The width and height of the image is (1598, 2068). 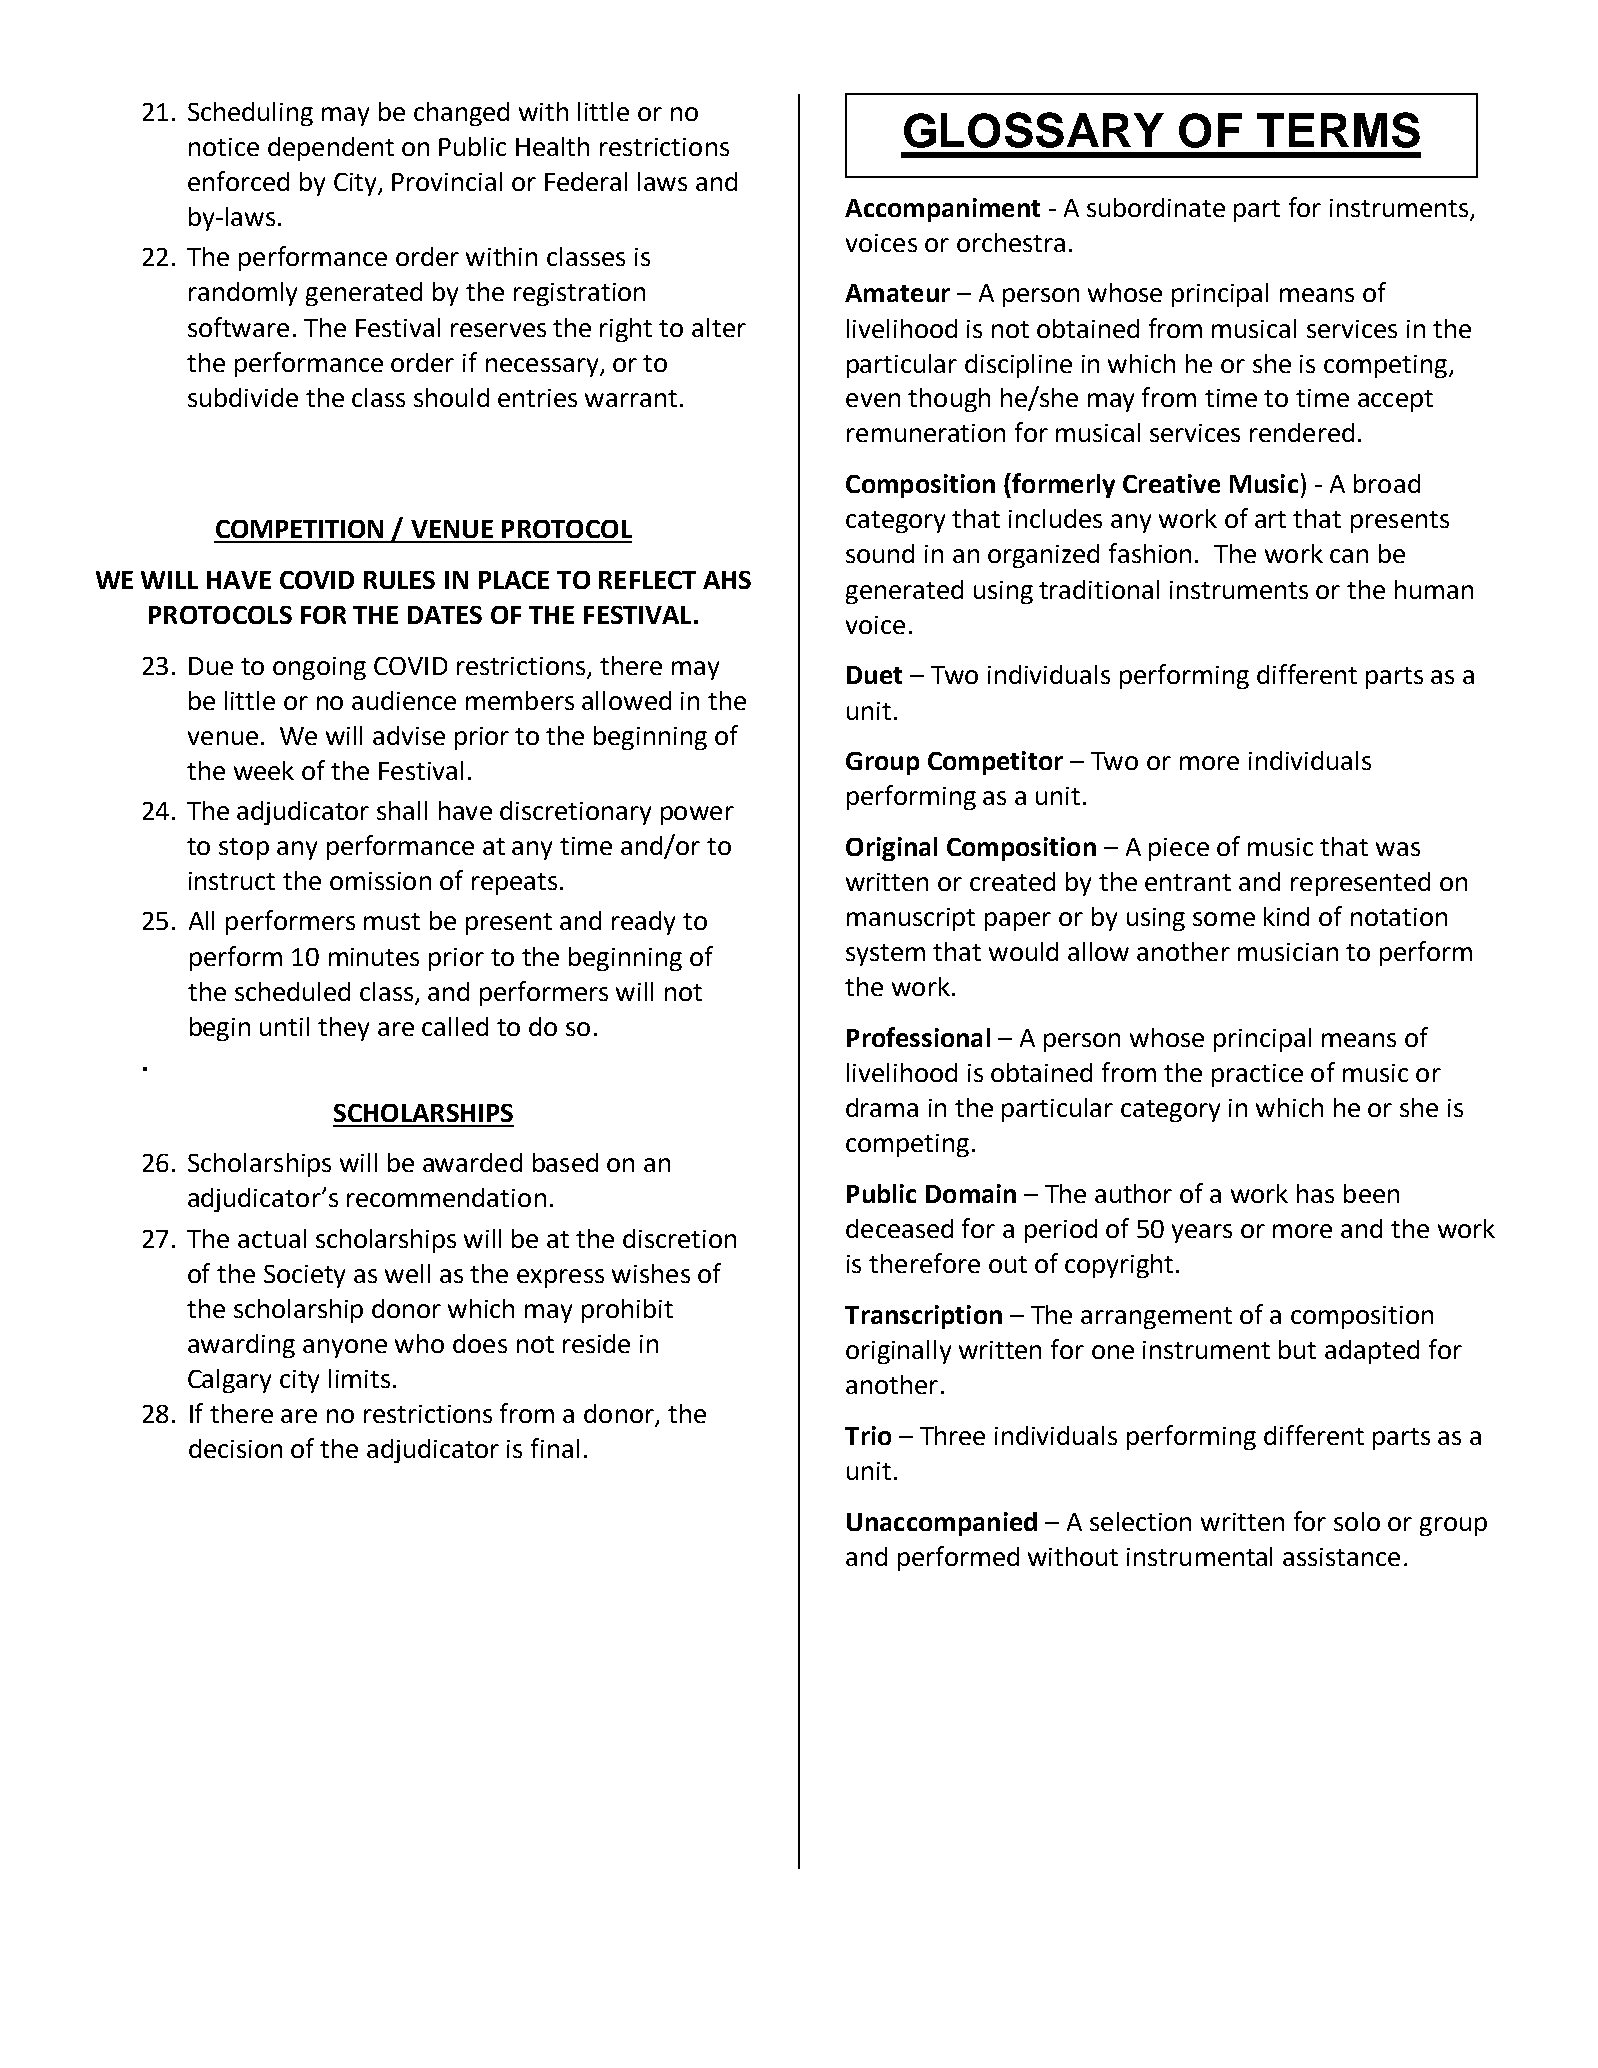 I want to click on decision, so click(x=235, y=1448).
